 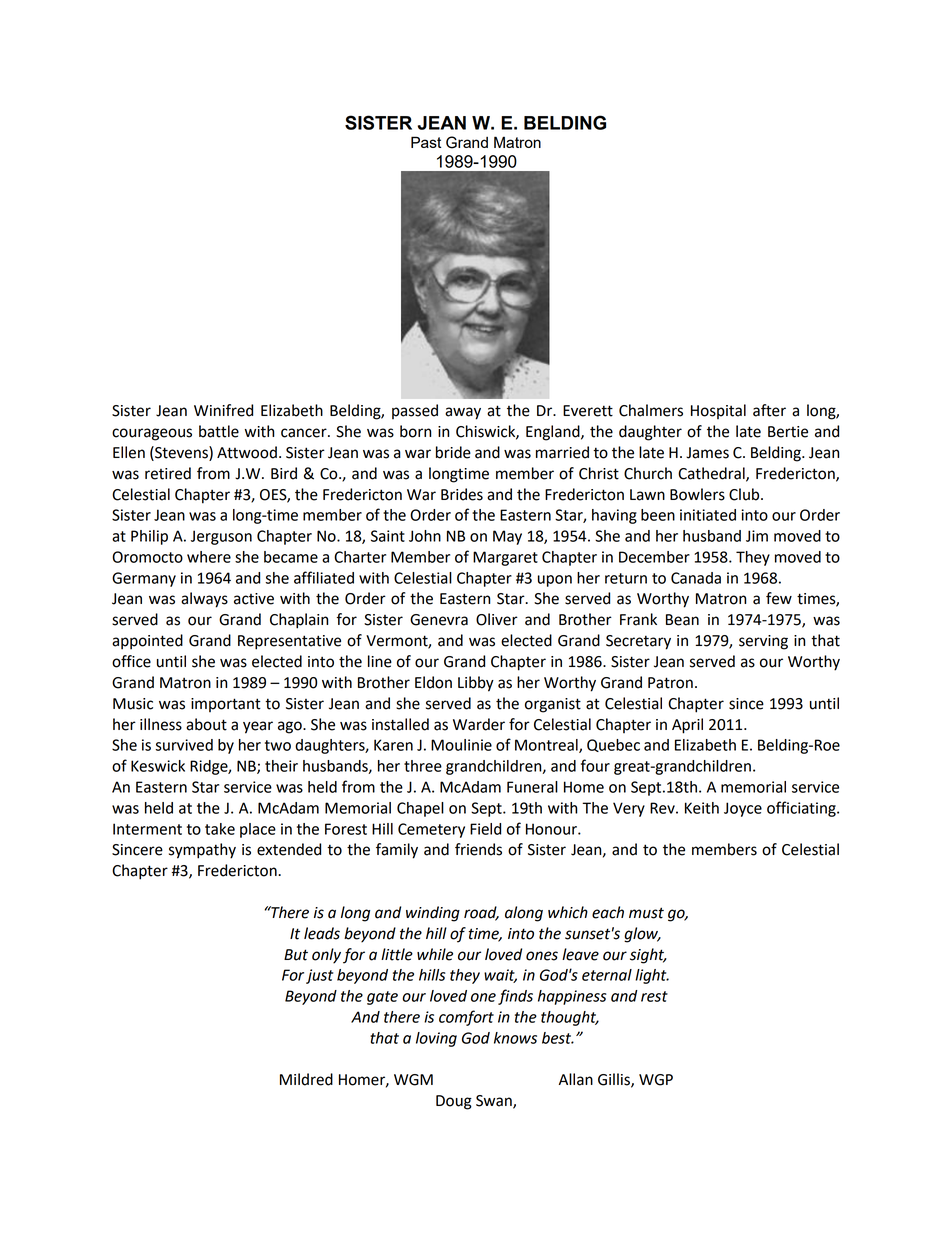 What do you see at coordinates (454, 1102) in the screenshot?
I see `Doug` at bounding box center [454, 1102].
